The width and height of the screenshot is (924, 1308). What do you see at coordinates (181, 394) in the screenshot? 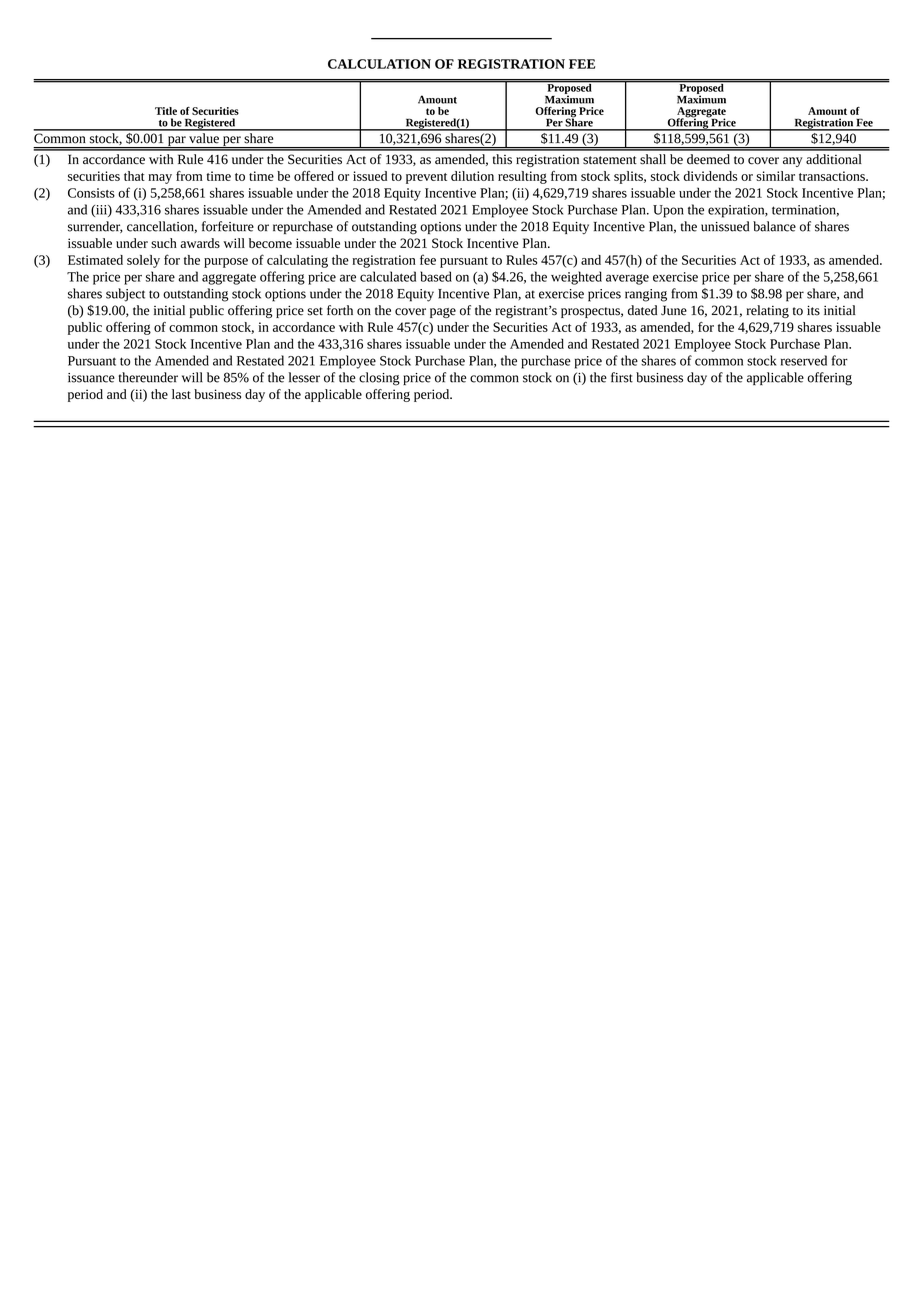
I see `last` at bounding box center [181, 394].
